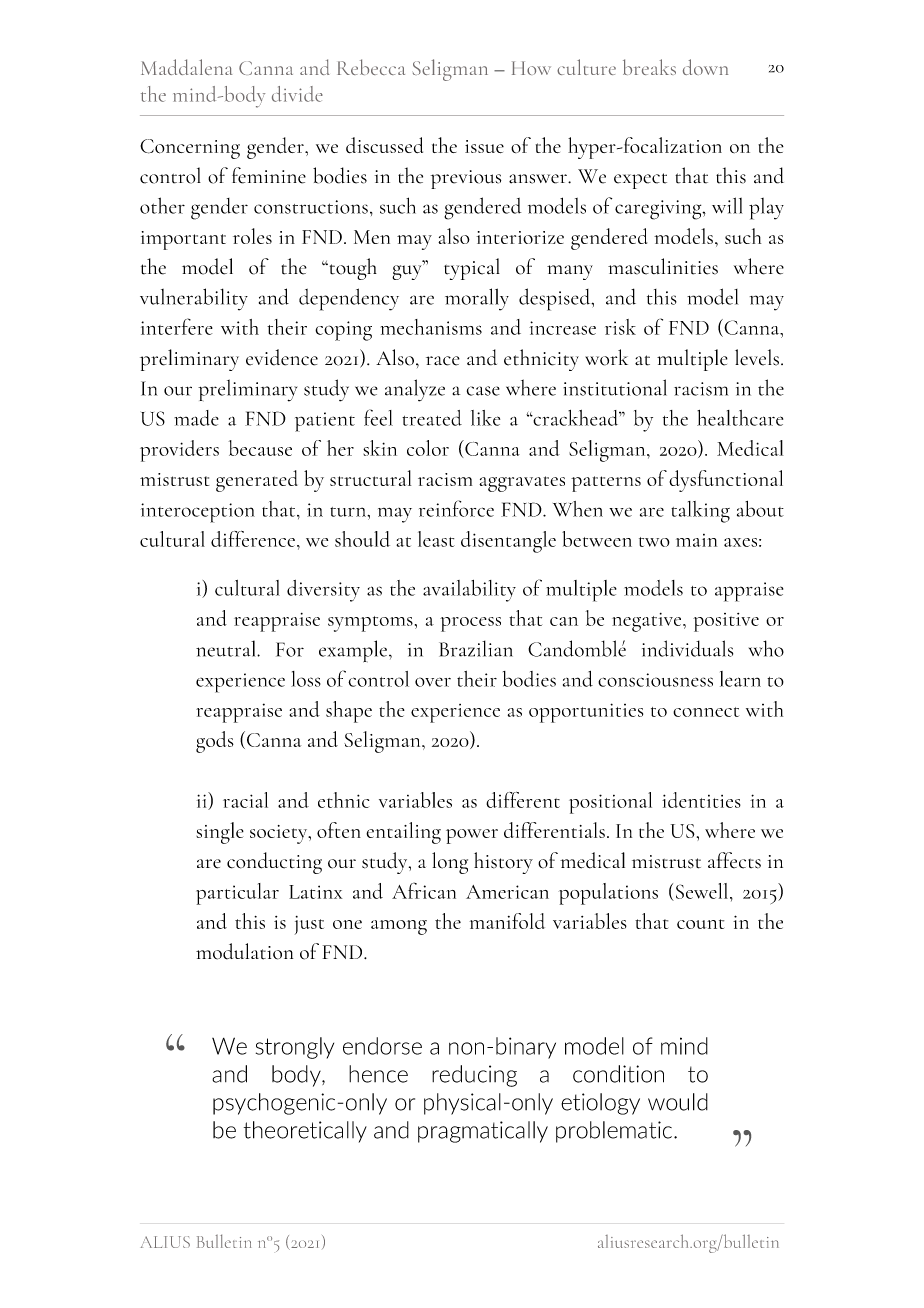  What do you see at coordinates (227, 648) in the screenshot?
I see `neutral` at bounding box center [227, 648].
